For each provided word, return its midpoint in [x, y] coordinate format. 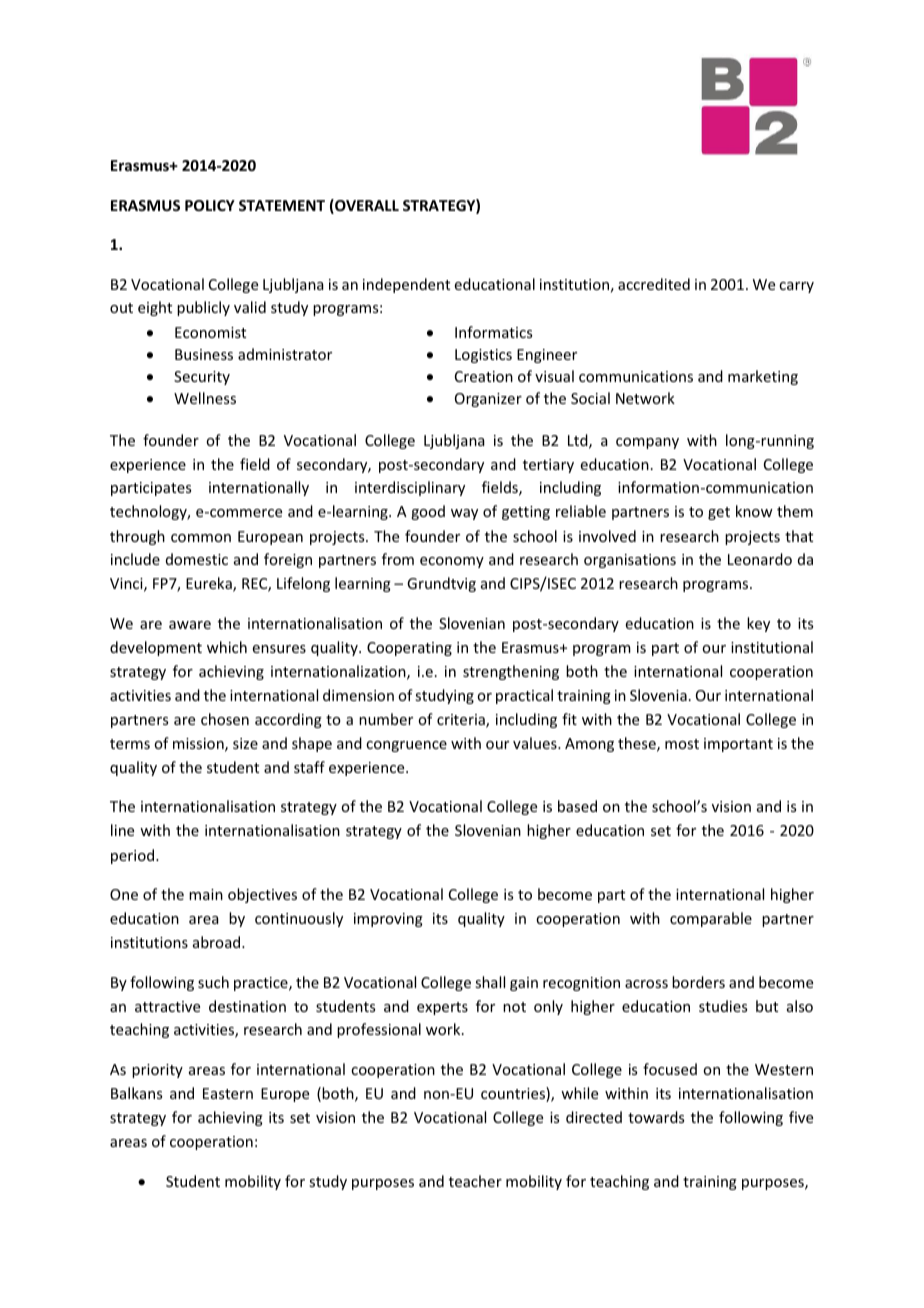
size [245, 743]
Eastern [228, 1093]
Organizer [488, 400]
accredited [654, 284]
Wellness [205, 398]
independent [406, 285]
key [758, 624]
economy [452, 562]
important [738, 745]
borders [698, 982]
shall [490, 982]
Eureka [210, 584]
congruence [406, 746]
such [213, 982]
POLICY [210, 205]
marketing [763, 377]
